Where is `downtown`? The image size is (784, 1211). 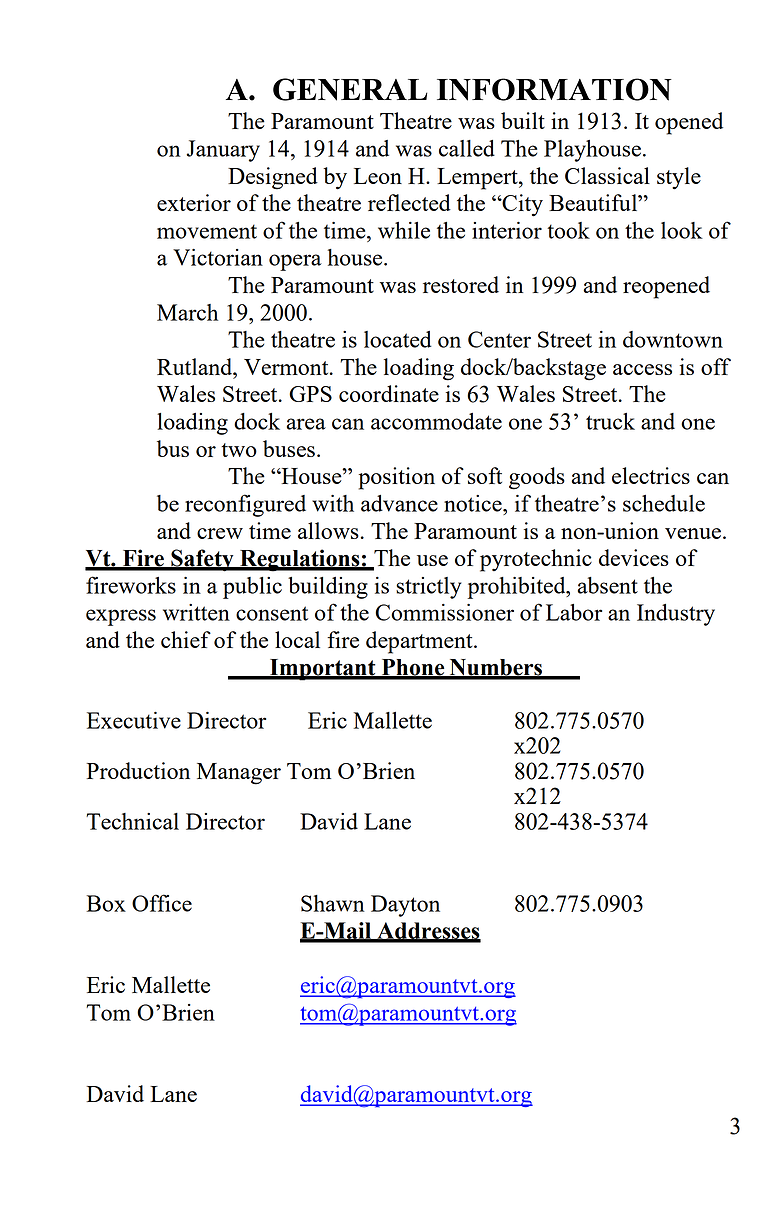 downtown is located at coordinates (673, 339).
